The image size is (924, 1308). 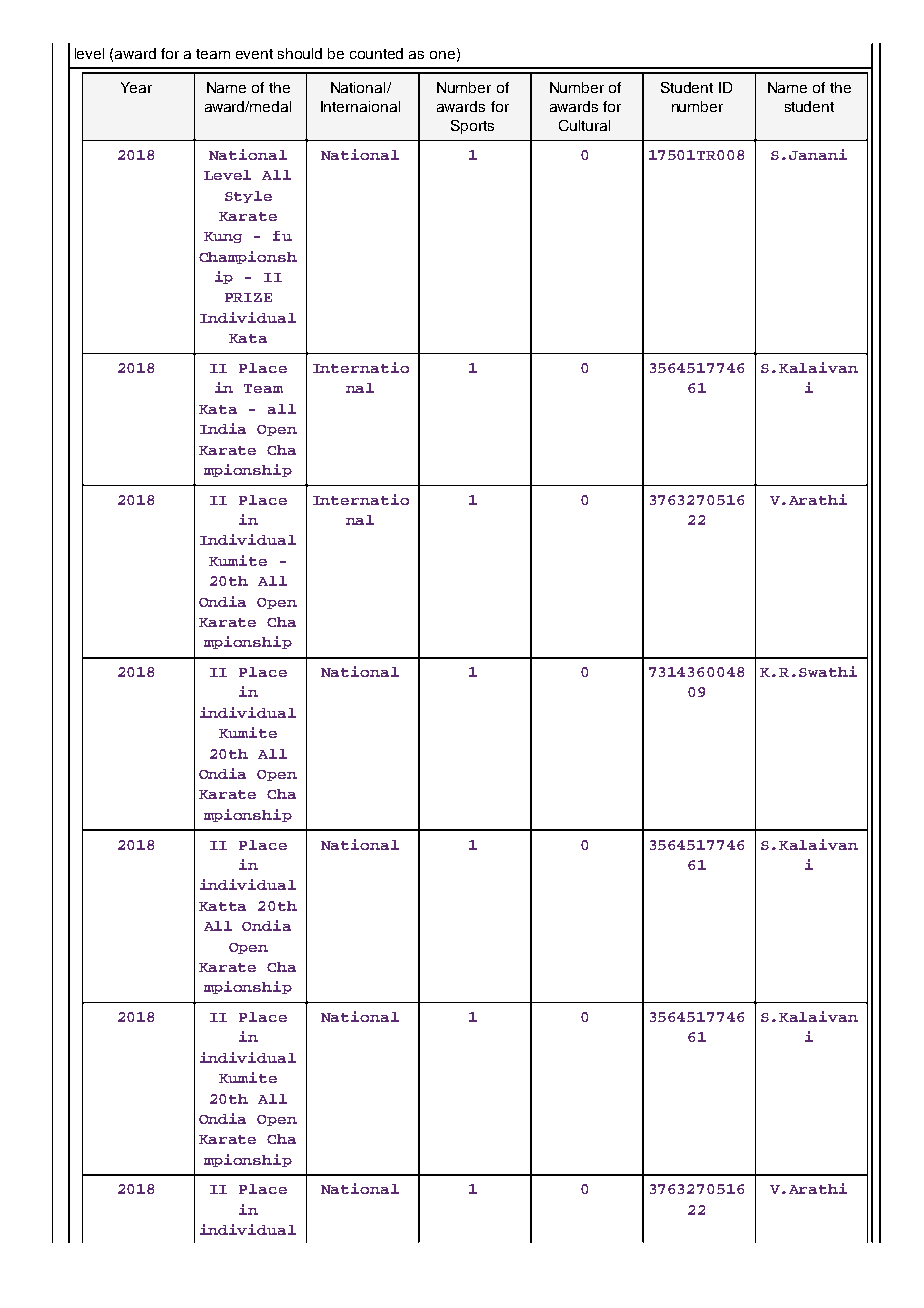 What do you see at coordinates (248, 197) in the page?
I see `Style` at bounding box center [248, 197].
